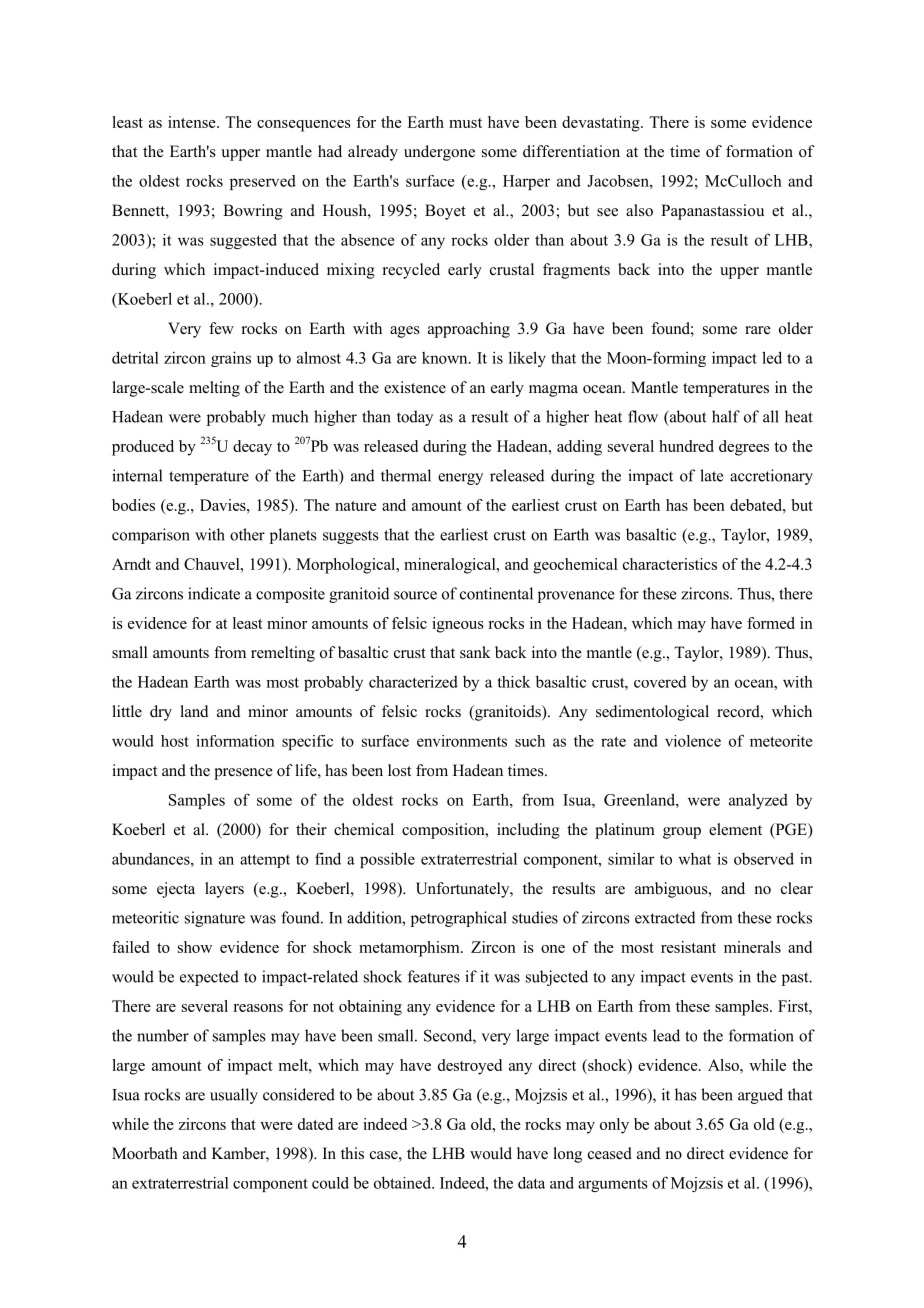  I want to click on undergone, so click(439, 153).
